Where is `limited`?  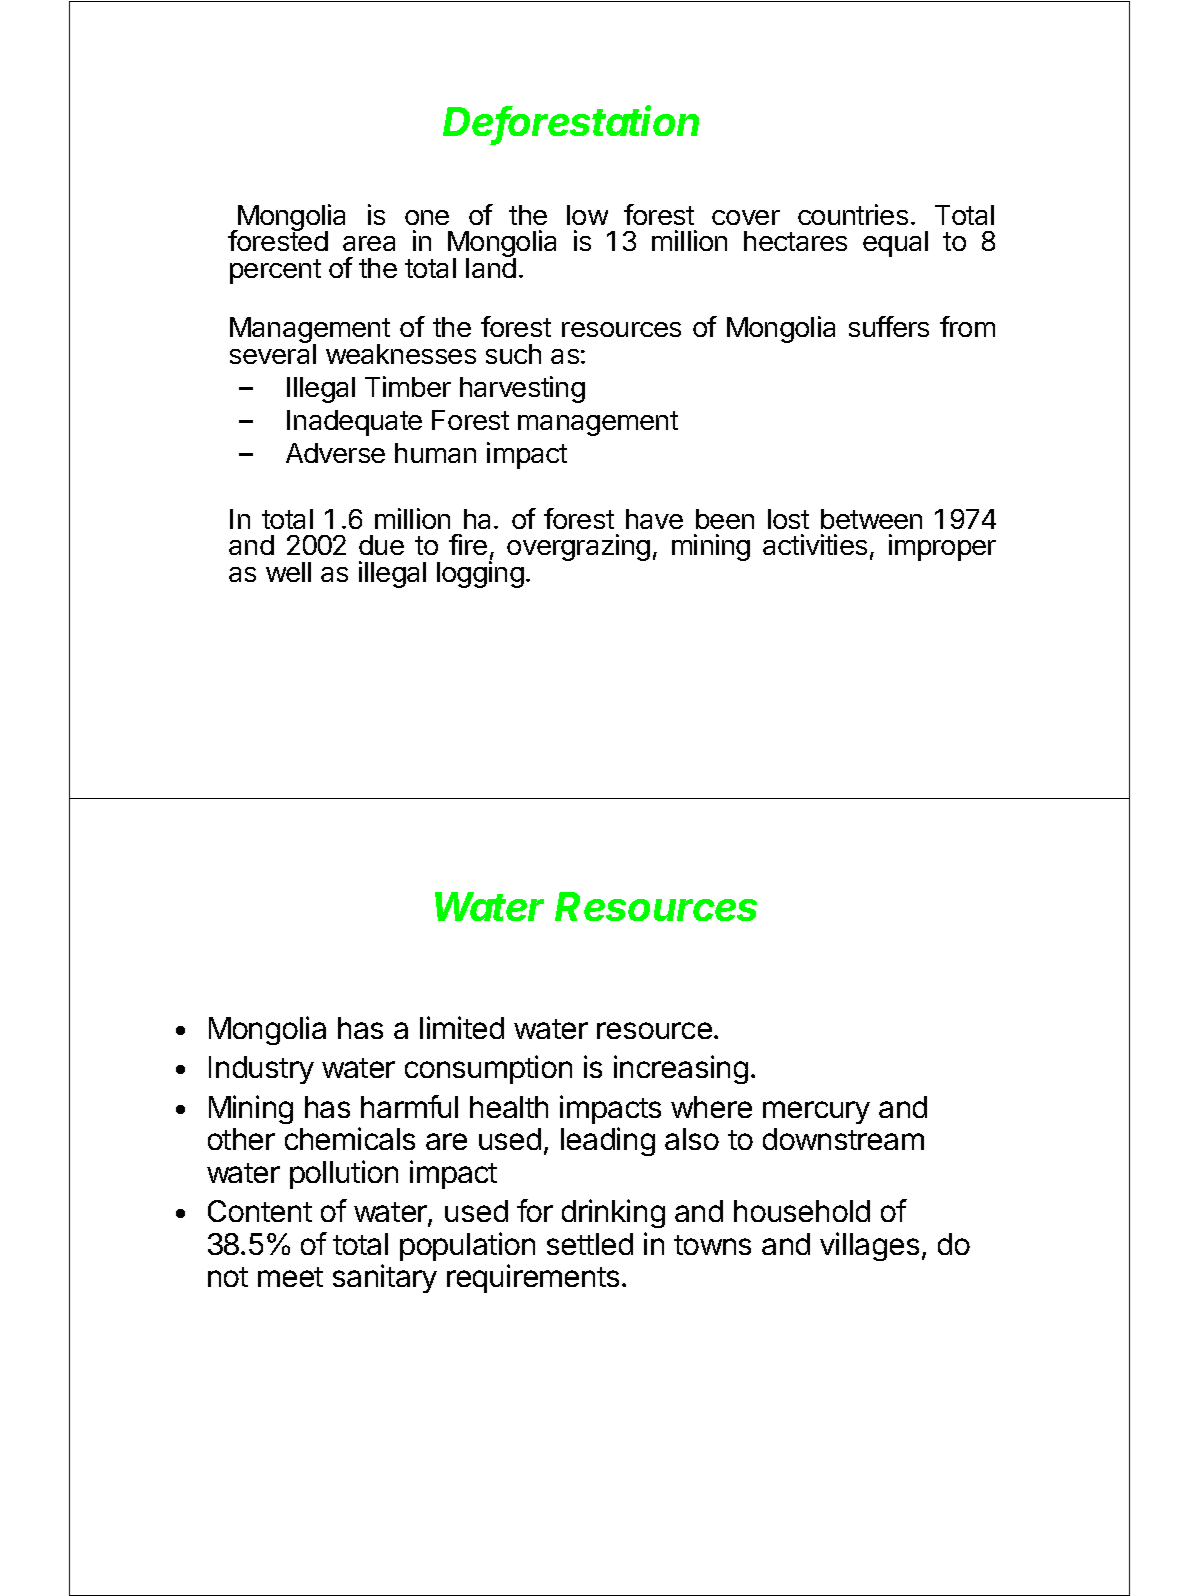 limited is located at coordinates (462, 1027).
